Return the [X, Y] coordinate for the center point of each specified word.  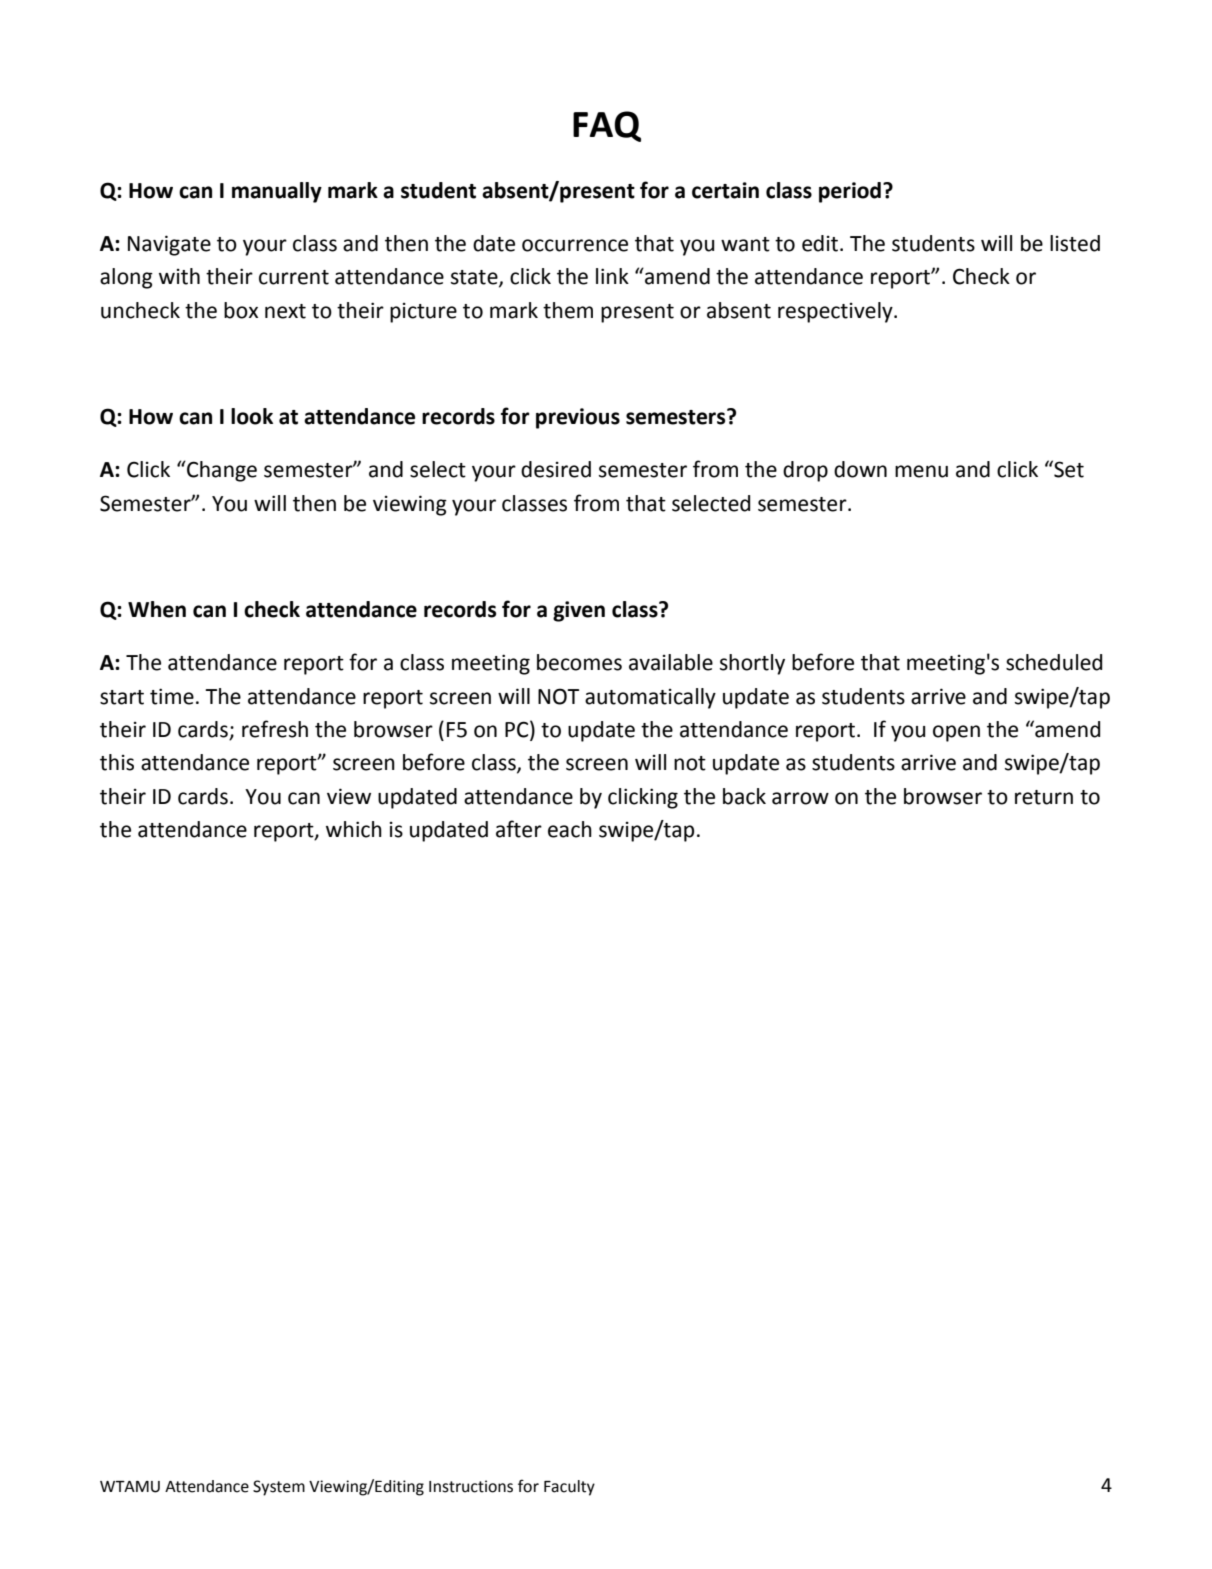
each [570, 829]
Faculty [569, 1488]
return [1044, 797]
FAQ [607, 126]
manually [277, 192]
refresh [275, 729]
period [850, 192]
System [279, 1488]
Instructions [471, 1486]
